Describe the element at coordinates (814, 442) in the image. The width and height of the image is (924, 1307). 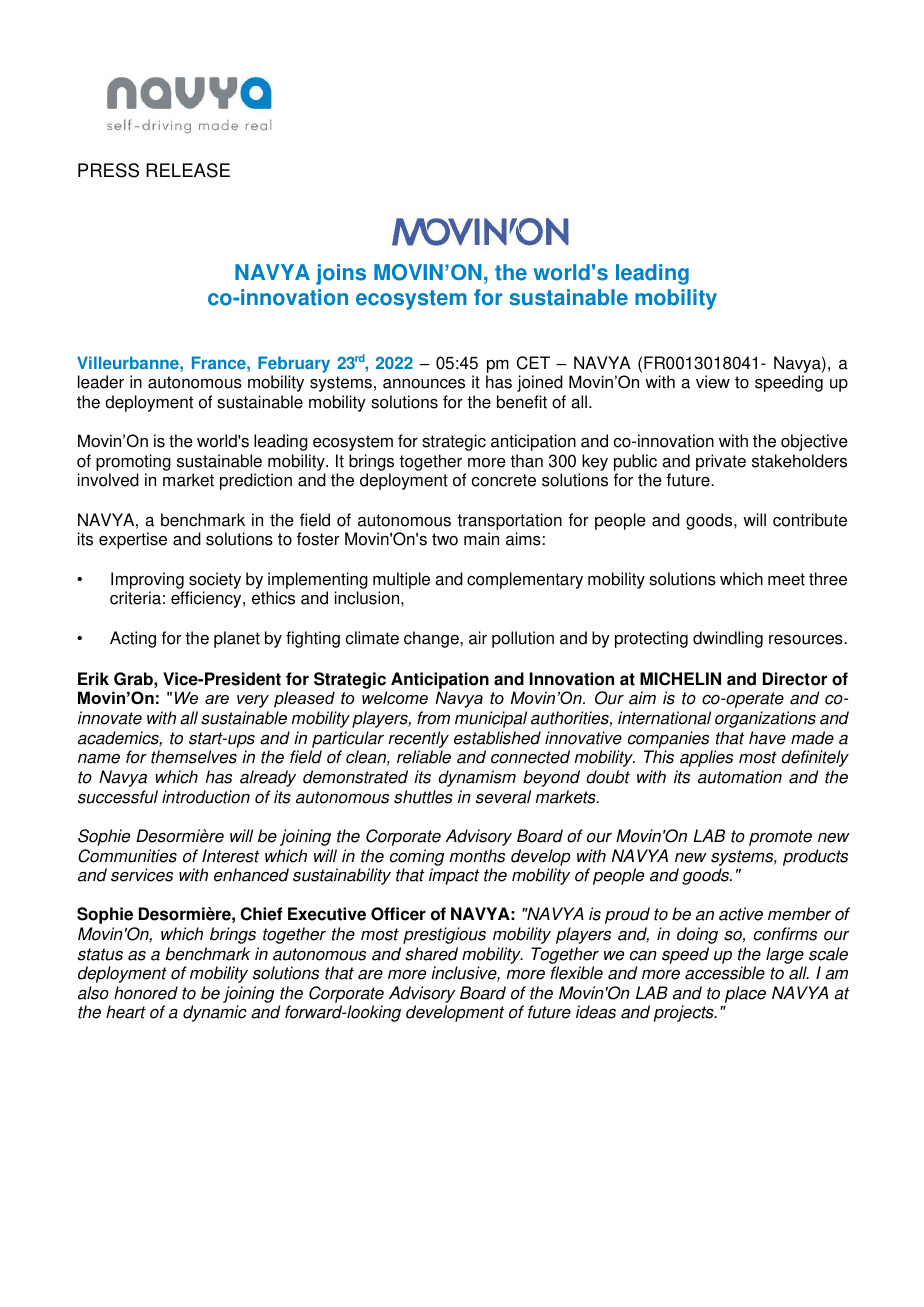
I see `objective` at that location.
